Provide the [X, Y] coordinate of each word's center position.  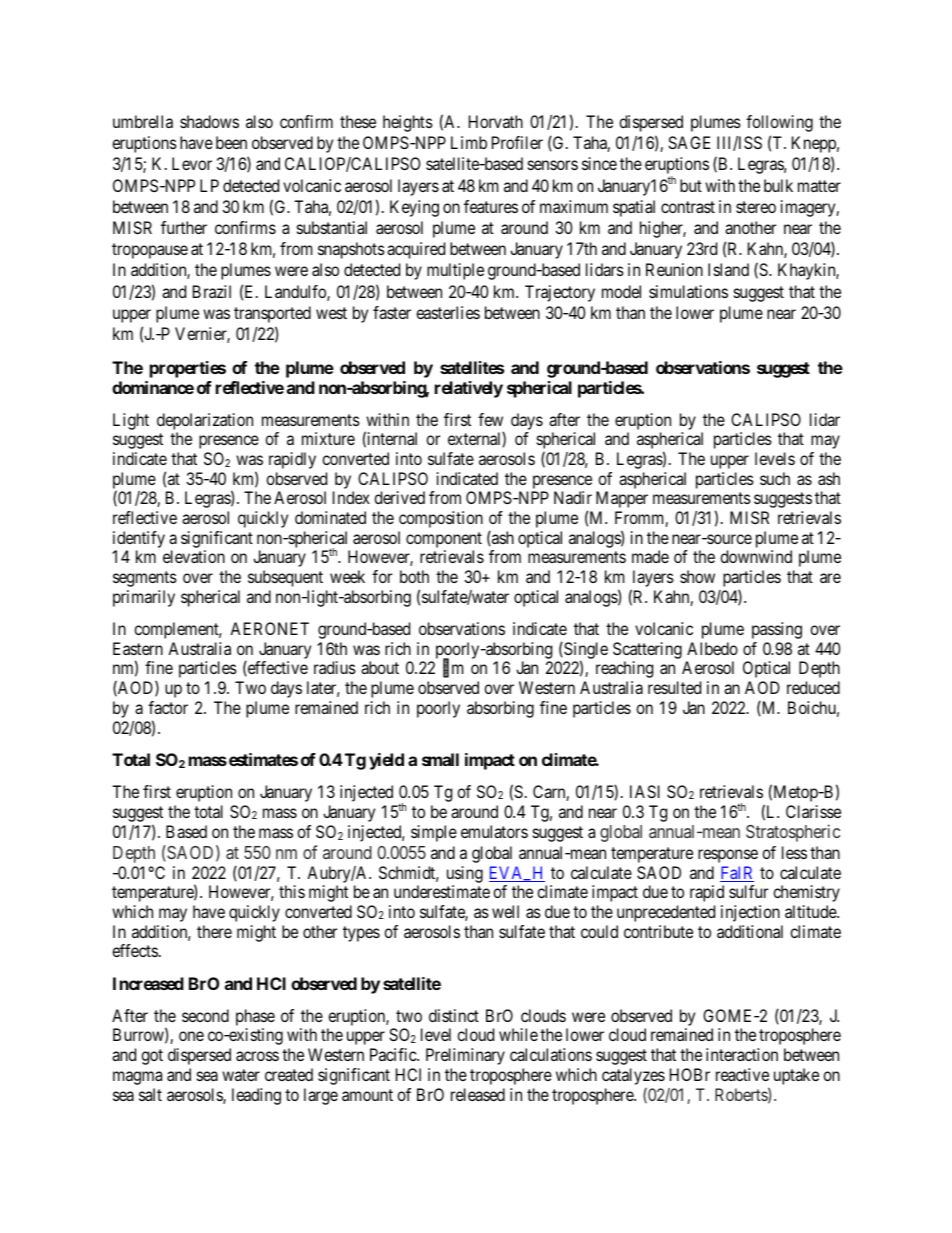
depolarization [205, 421]
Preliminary [465, 1056]
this [292, 891]
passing [777, 630]
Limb [469, 142]
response [728, 856]
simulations [688, 291]
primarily [144, 598]
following [779, 123]
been [231, 142]
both [414, 576]
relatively [469, 389]
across [257, 1056]
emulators [494, 831]
